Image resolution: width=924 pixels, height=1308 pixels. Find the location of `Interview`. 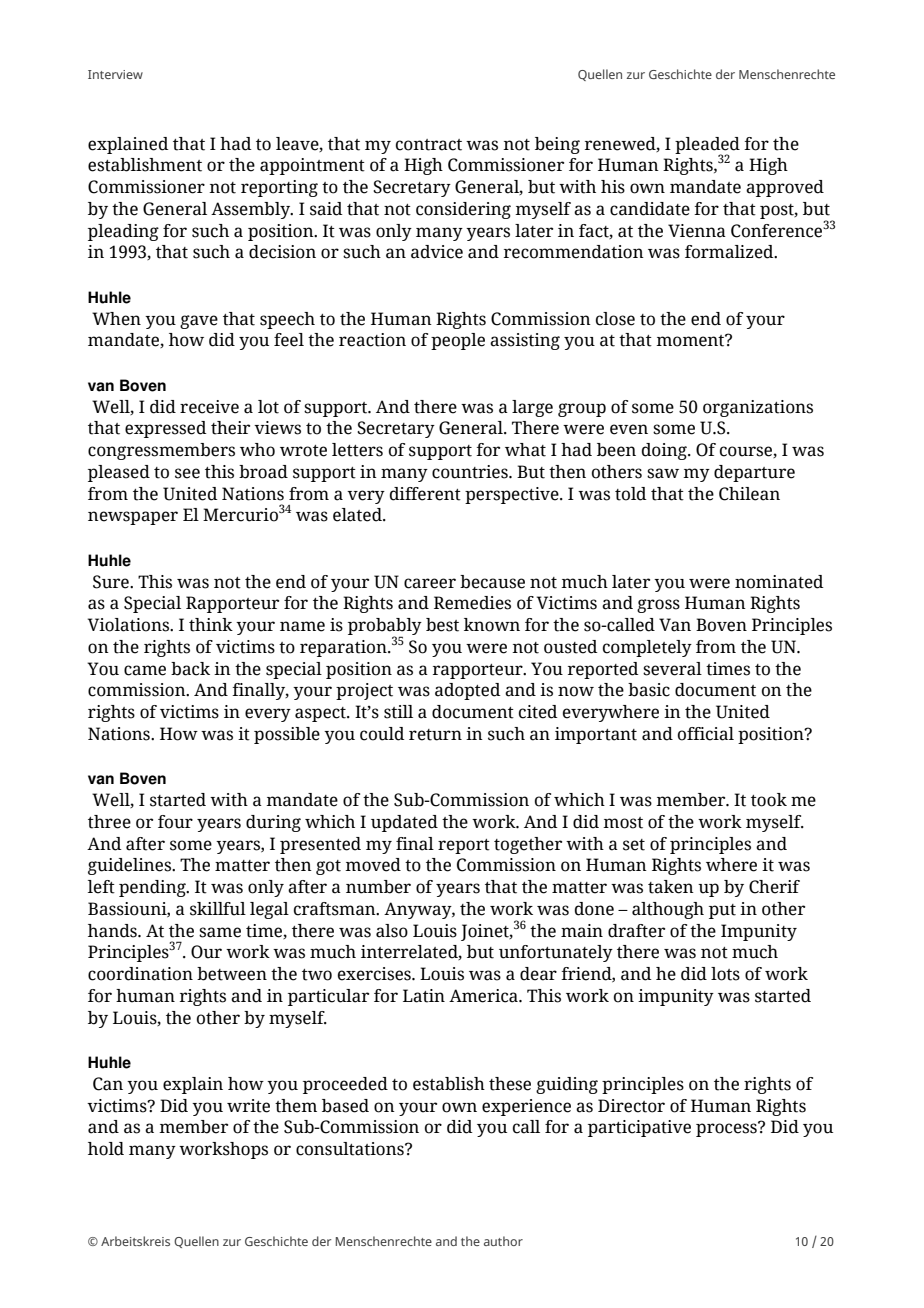

Interview is located at coordinates (115, 74).
